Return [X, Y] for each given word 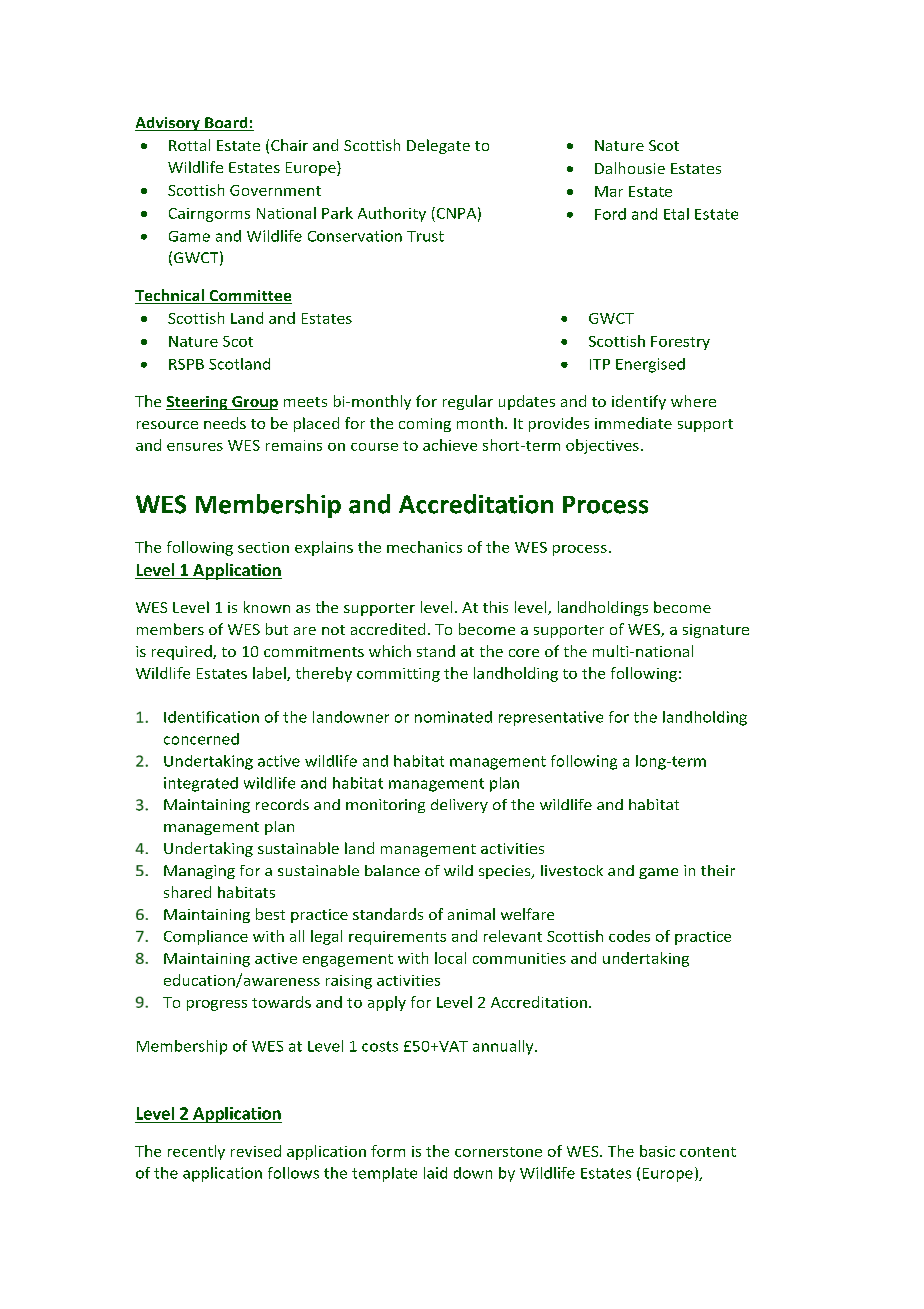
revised [256, 1151]
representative [551, 718]
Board [226, 124]
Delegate [438, 146]
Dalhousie [630, 168]
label [270, 674]
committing [398, 675]
